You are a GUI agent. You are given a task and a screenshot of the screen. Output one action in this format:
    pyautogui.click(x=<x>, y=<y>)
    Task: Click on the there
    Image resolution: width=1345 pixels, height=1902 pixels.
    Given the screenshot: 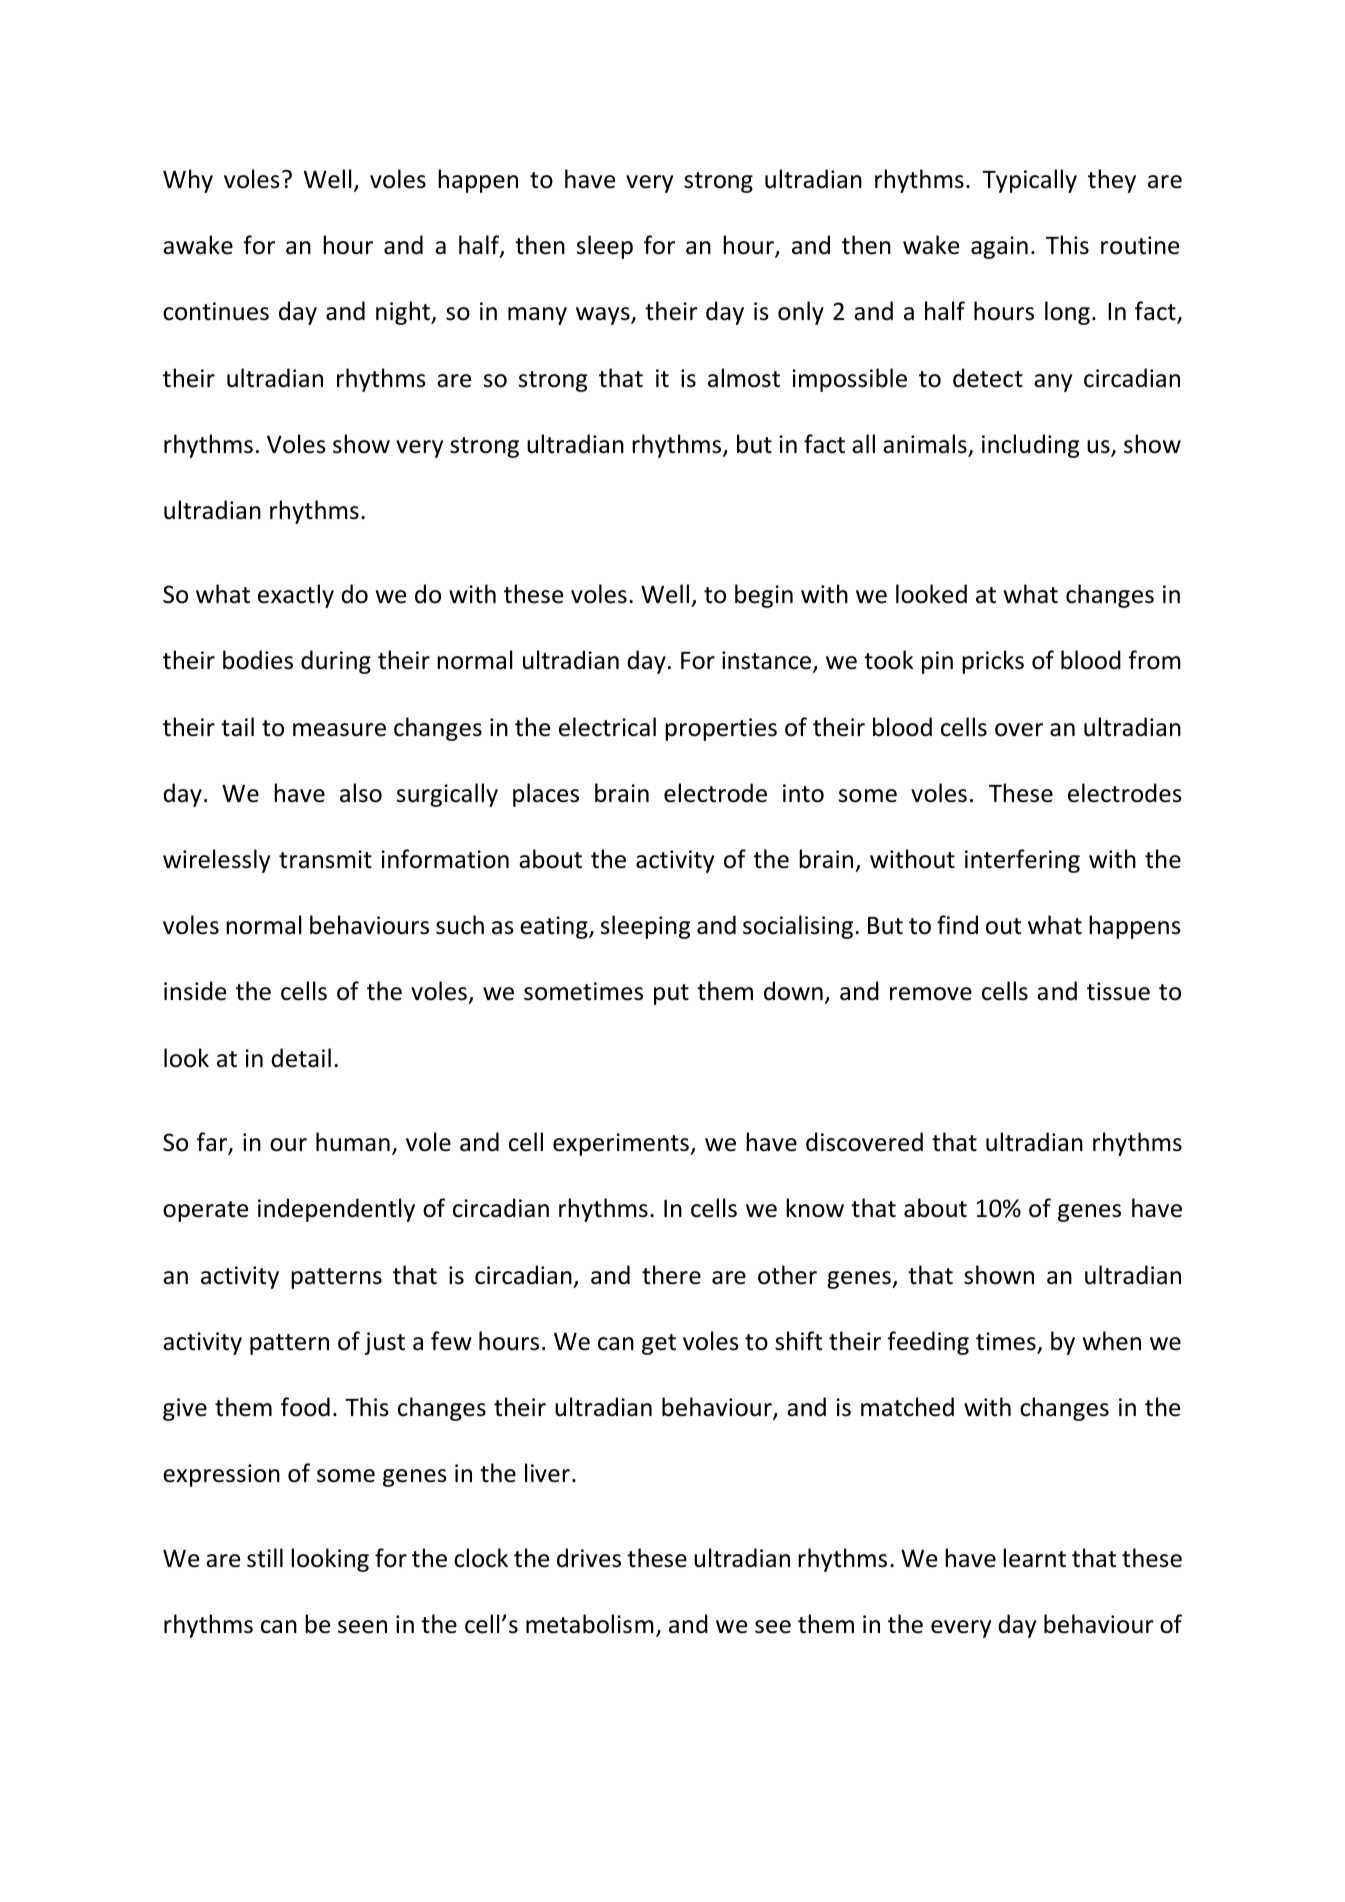 What is the action you would take?
    pyautogui.click(x=671, y=1275)
